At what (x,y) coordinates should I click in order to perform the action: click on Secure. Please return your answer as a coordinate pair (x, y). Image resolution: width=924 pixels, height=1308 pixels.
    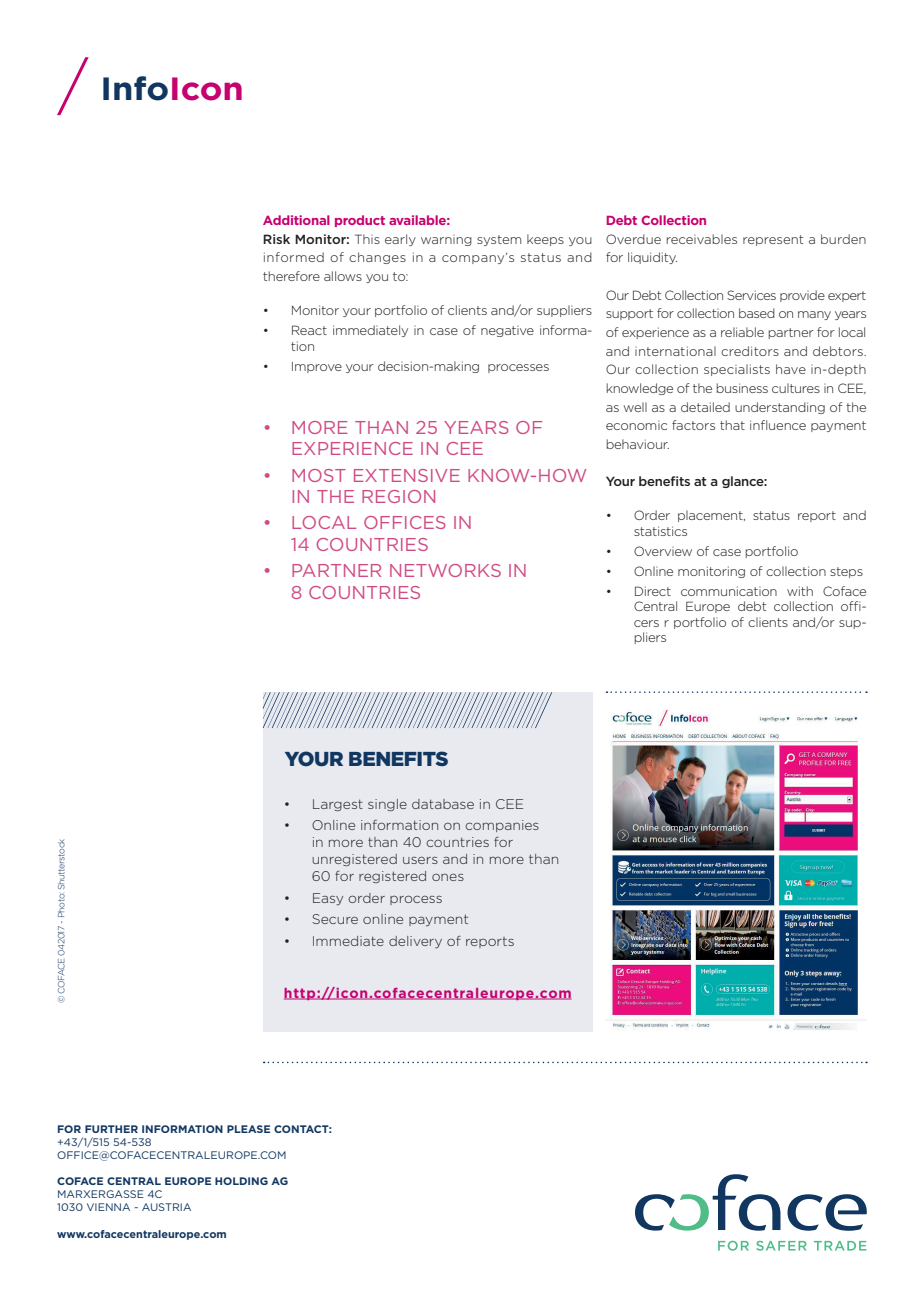
    Looking at the image, I should click on (335, 919).
